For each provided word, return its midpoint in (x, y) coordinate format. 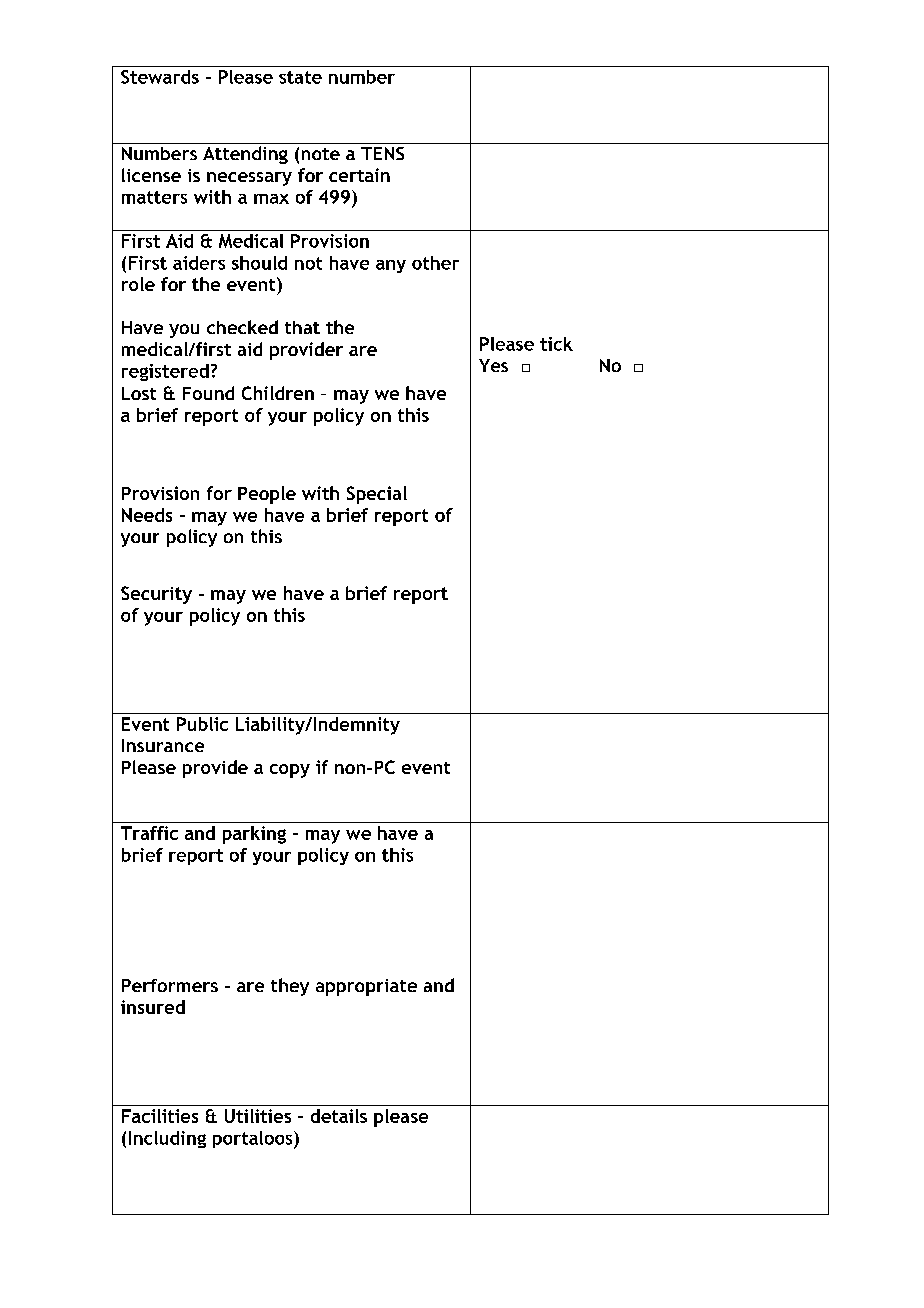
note (321, 154)
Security (156, 595)
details (339, 1116)
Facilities (160, 1116)
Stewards (160, 77)
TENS (382, 153)
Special (377, 495)
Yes (493, 365)
